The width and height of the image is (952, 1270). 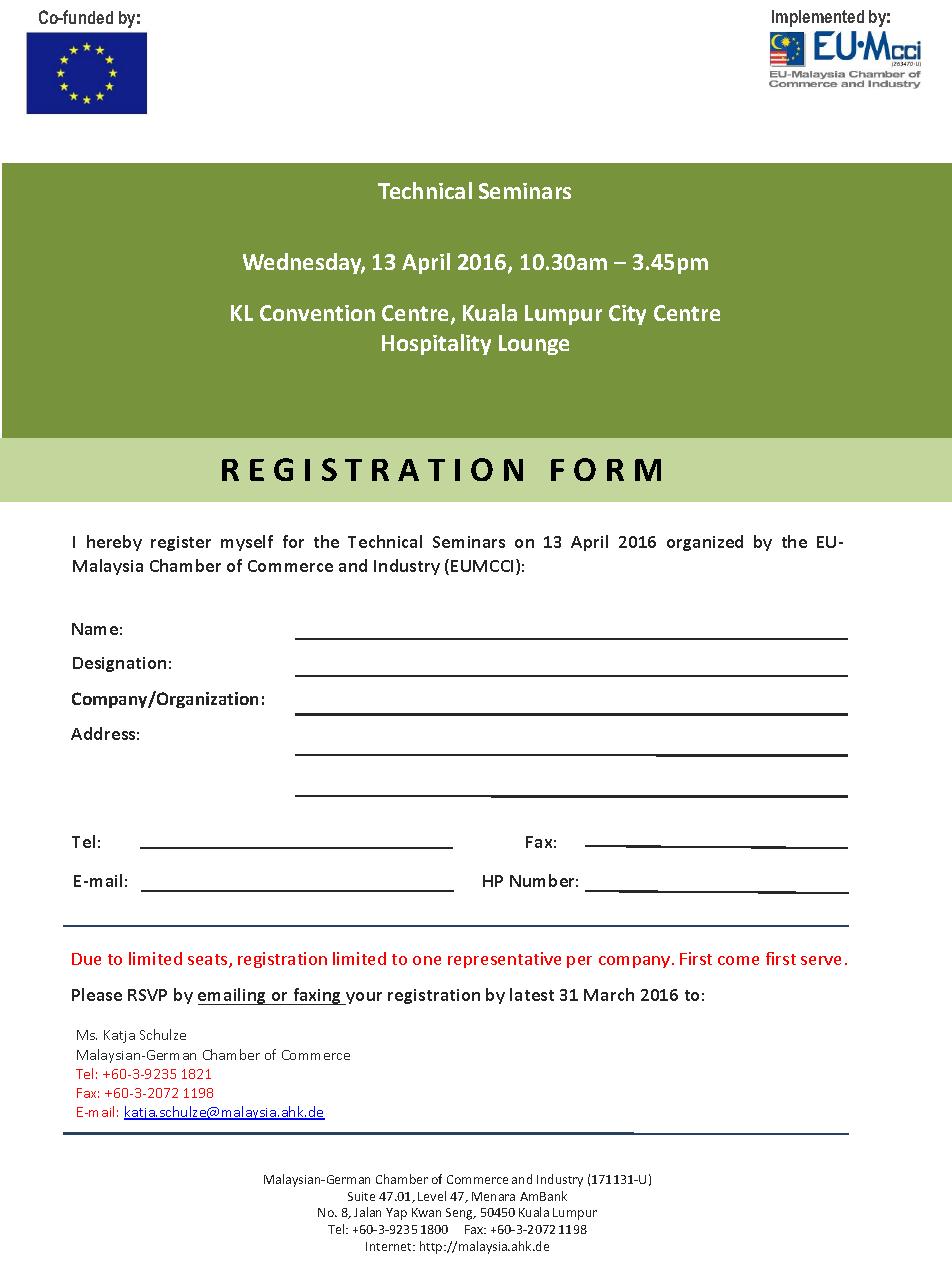 What do you see at coordinates (209, 961) in the image?
I see `seats` at bounding box center [209, 961].
